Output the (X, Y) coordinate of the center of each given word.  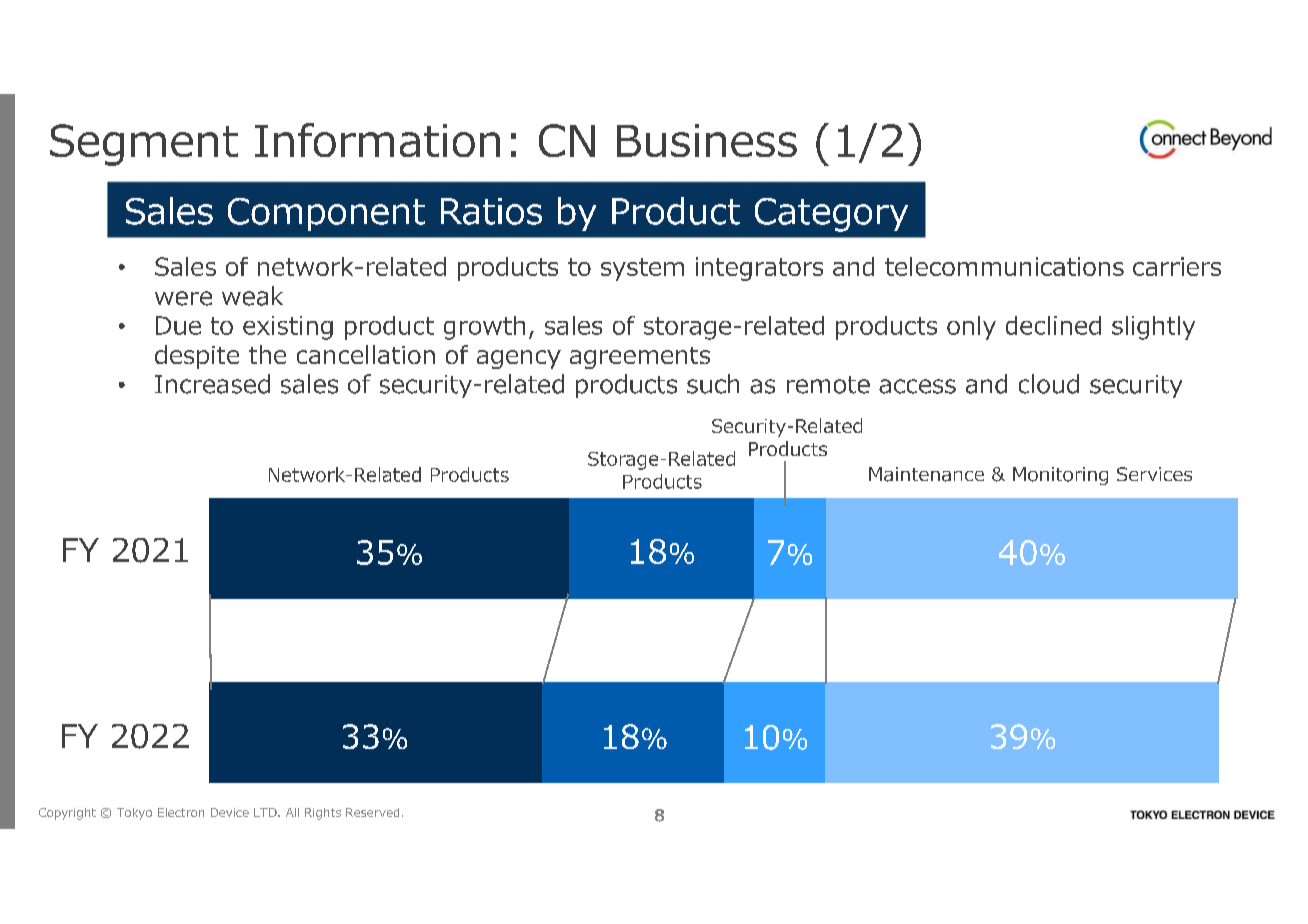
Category (831, 215)
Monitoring (1060, 476)
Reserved (372, 812)
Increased (212, 384)
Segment (144, 145)
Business (707, 140)
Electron (181, 812)
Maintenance (926, 474)
